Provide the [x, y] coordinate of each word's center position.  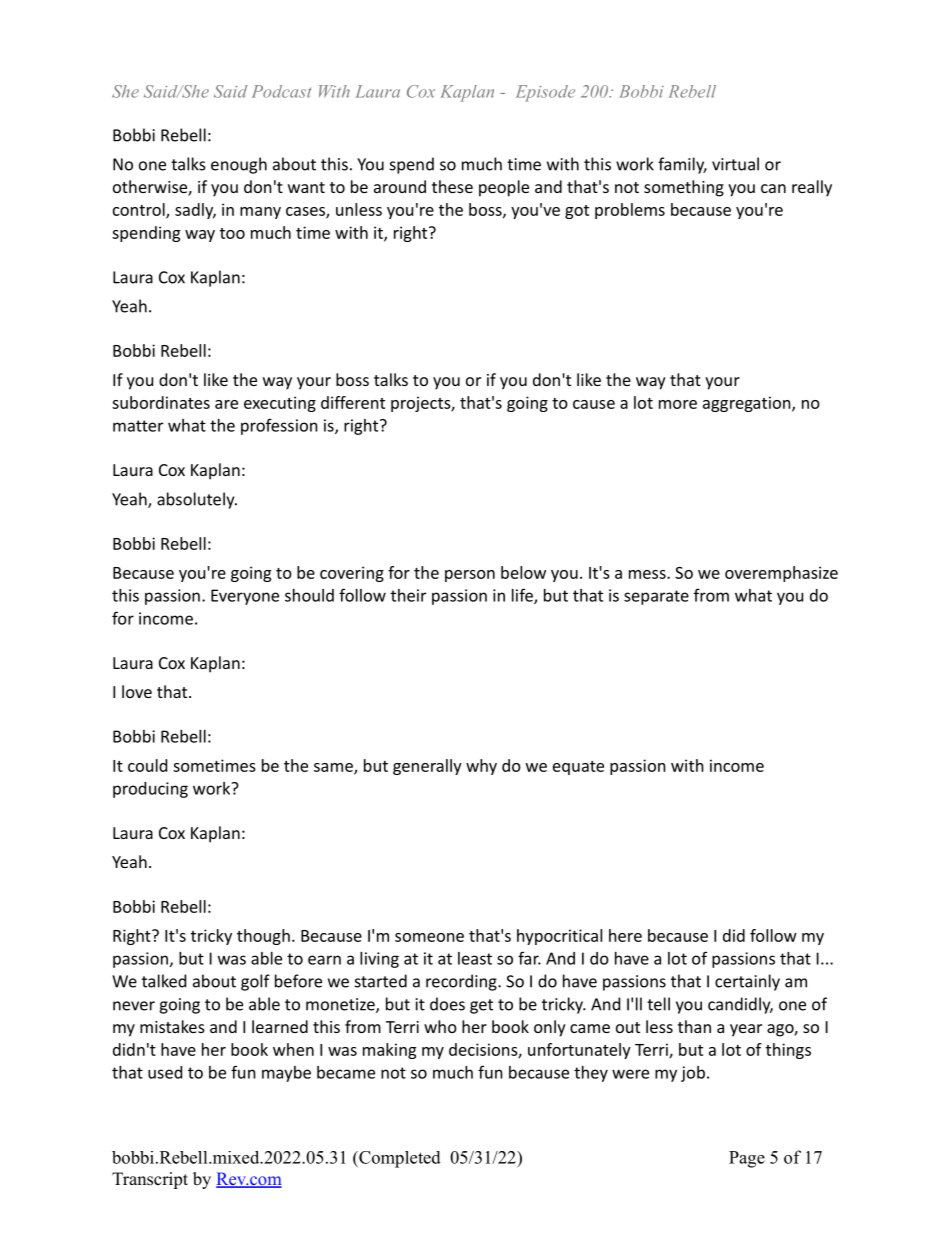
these [452, 186]
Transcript [150, 1180]
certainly [747, 982]
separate [656, 597]
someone [429, 937]
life [523, 596]
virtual [735, 164]
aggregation [748, 404]
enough [239, 165]
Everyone [245, 597]
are [226, 404]
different [353, 402]
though [263, 937]
